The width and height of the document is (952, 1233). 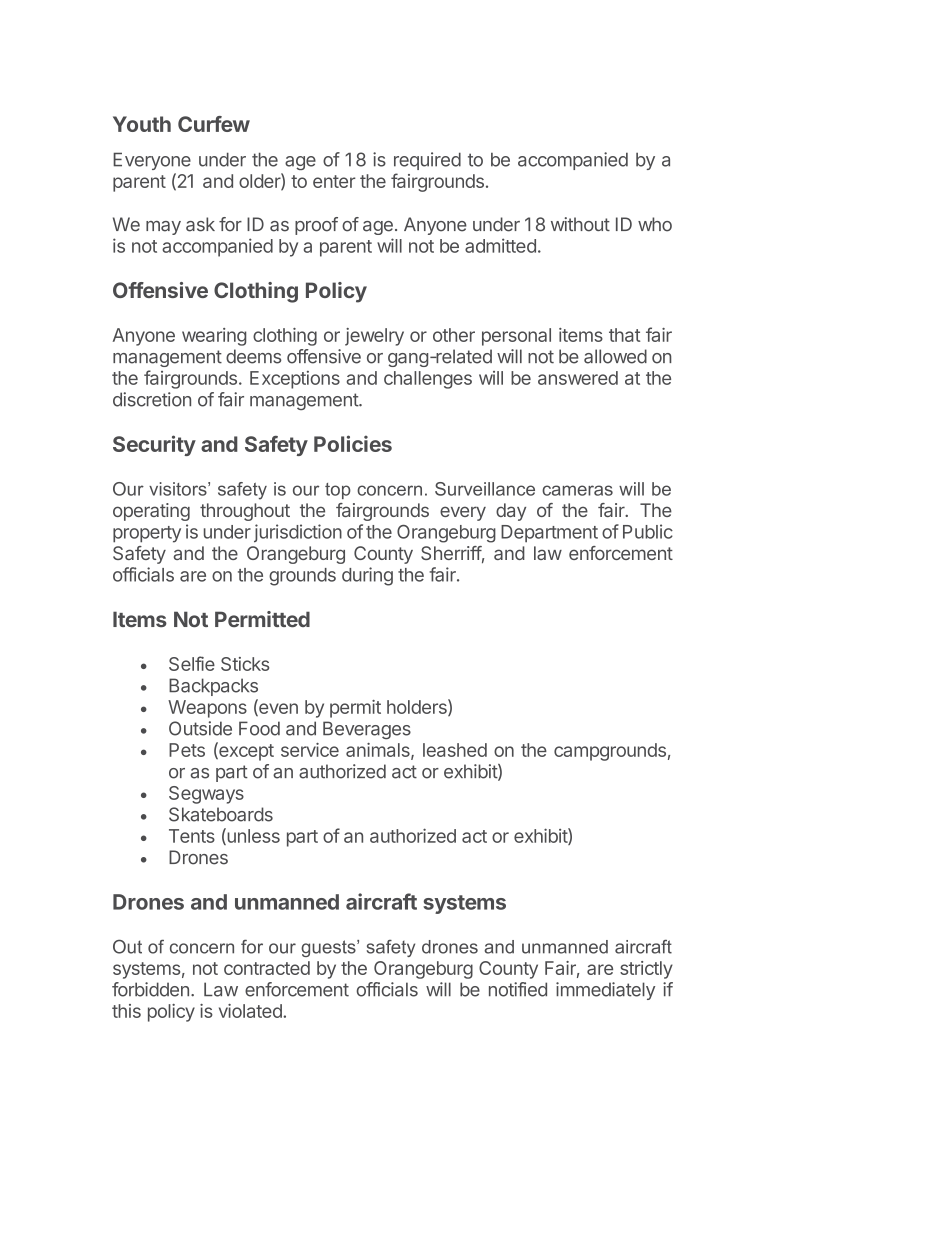 What do you see at coordinates (580, 224) in the document?
I see `without` at bounding box center [580, 224].
